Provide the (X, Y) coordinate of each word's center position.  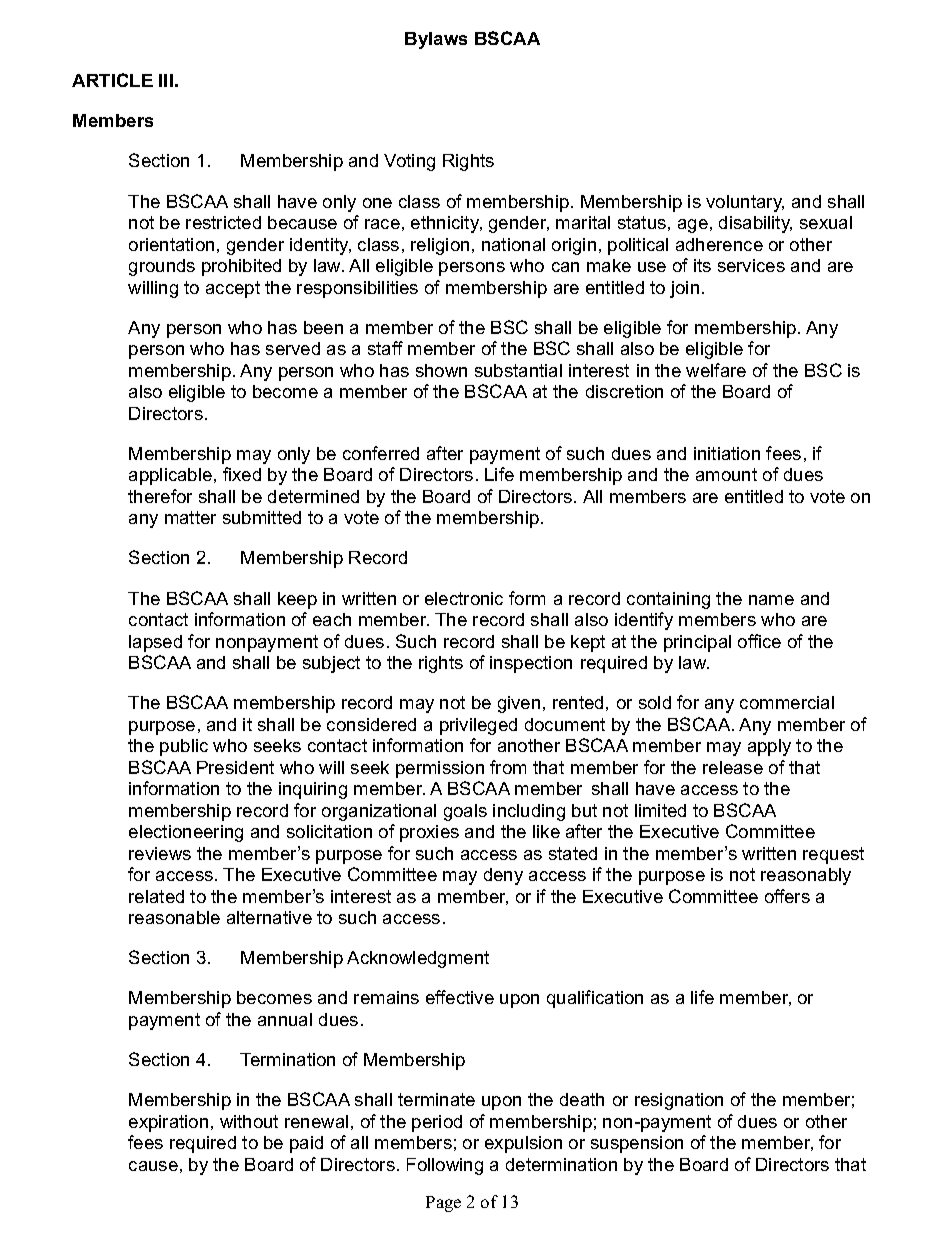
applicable (170, 476)
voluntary (745, 203)
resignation (679, 1101)
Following (445, 1166)
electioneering (186, 833)
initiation (727, 453)
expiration (168, 1123)
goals (465, 812)
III (166, 80)
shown (441, 370)
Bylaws (436, 40)
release (733, 767)
